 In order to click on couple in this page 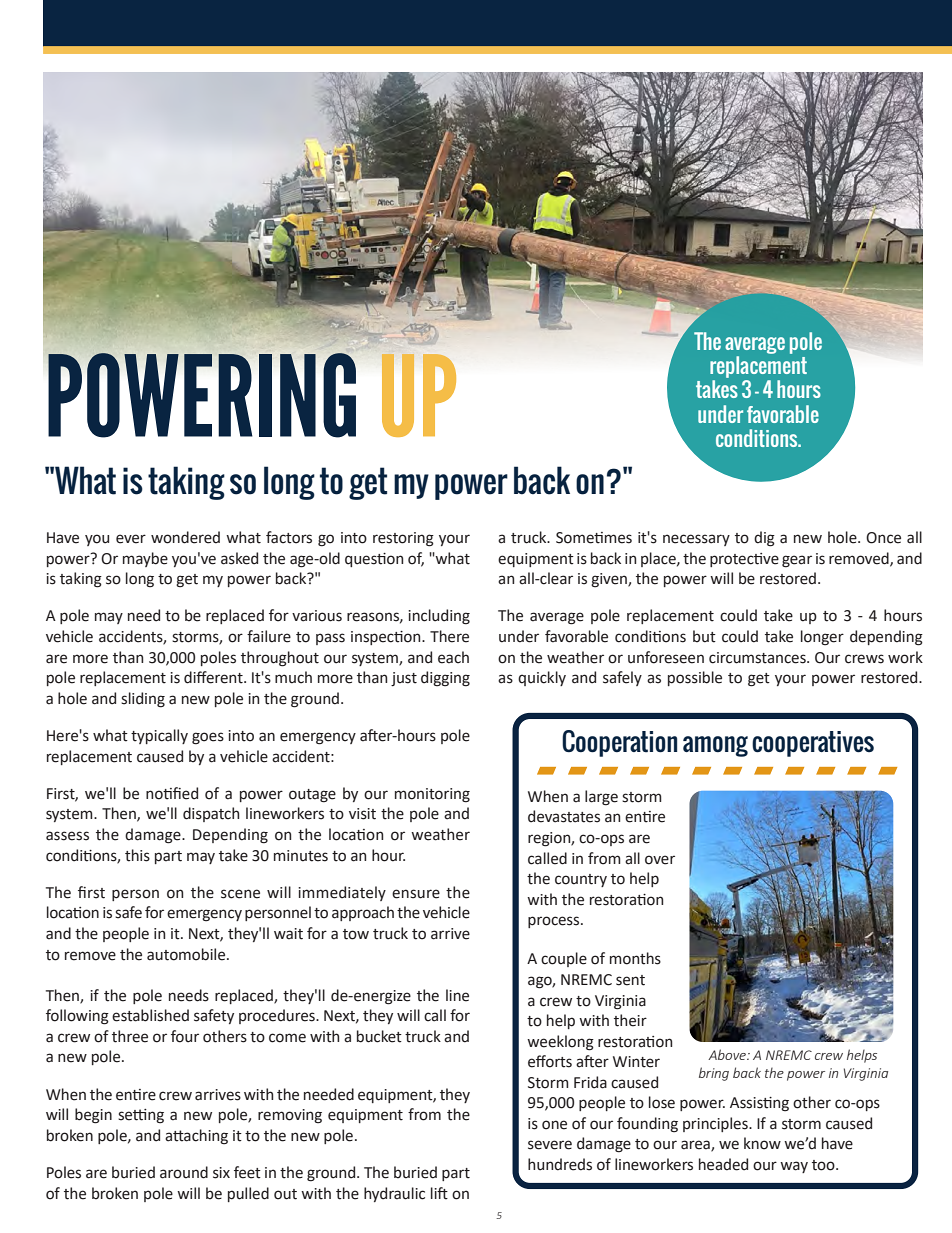, I will do `click(564, 959)`.
